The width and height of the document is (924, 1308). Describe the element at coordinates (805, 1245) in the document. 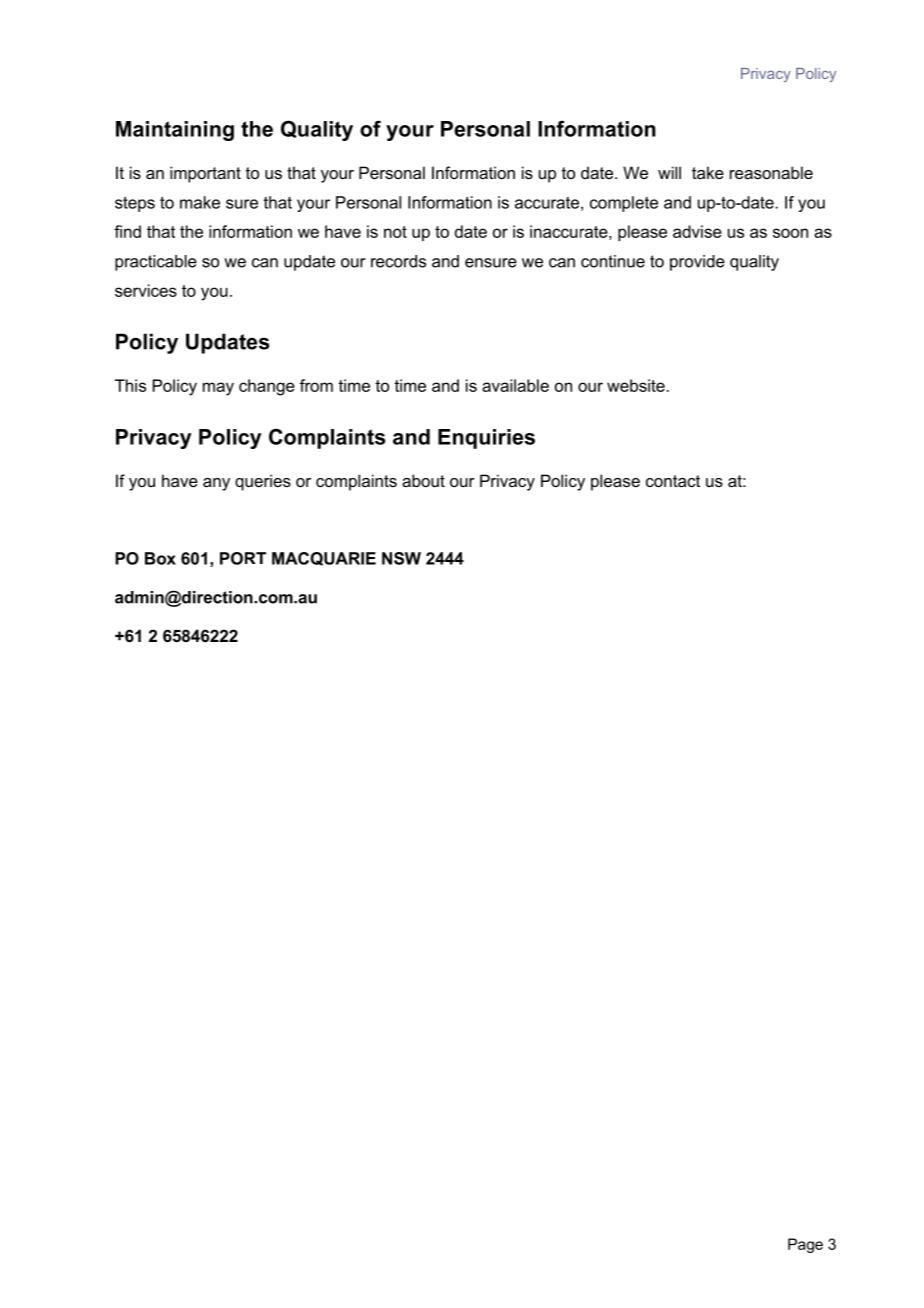

I see `Page` at that location.
